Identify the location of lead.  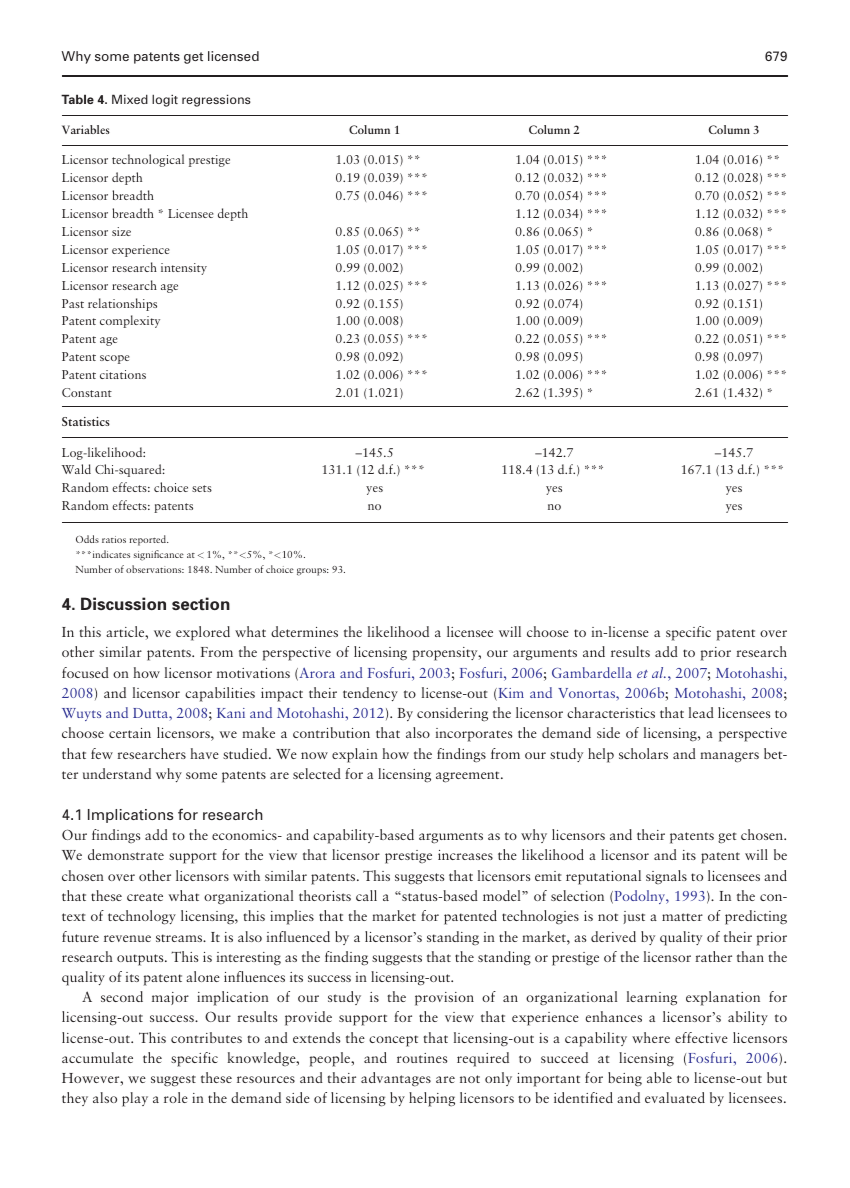
(701, 712).
